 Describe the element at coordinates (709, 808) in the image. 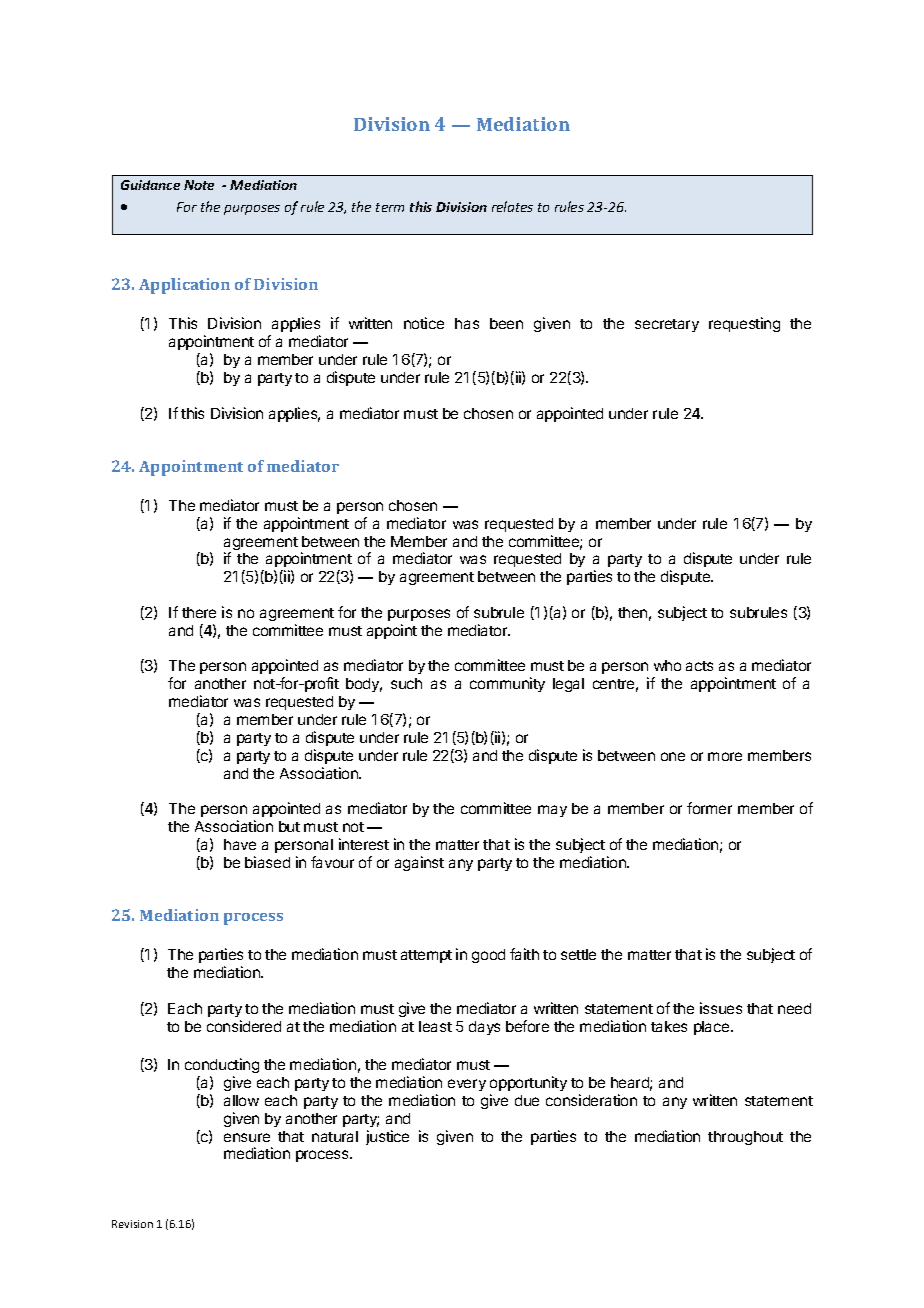

I see `former` at that location.
